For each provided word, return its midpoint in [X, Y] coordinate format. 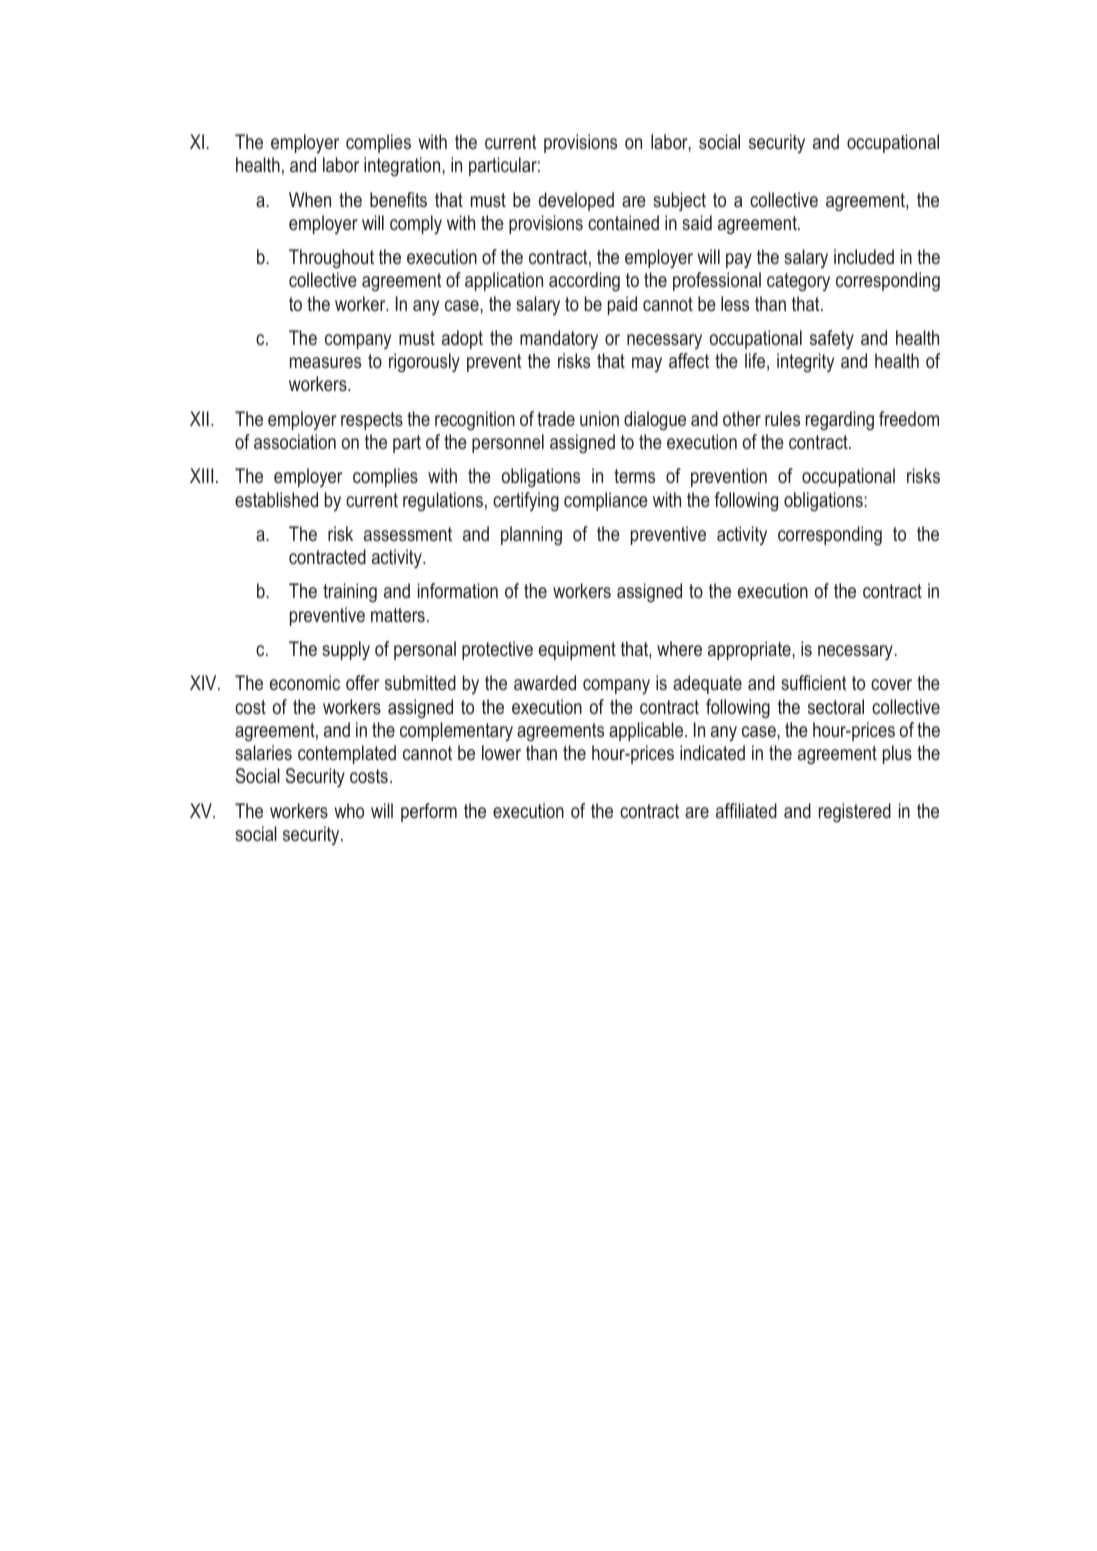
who [349, 810]
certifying [526, 502]
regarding [840, 421]
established [276, 499]
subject [679, 201]
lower [501, 752]
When [310, 199]
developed [576, 201]
